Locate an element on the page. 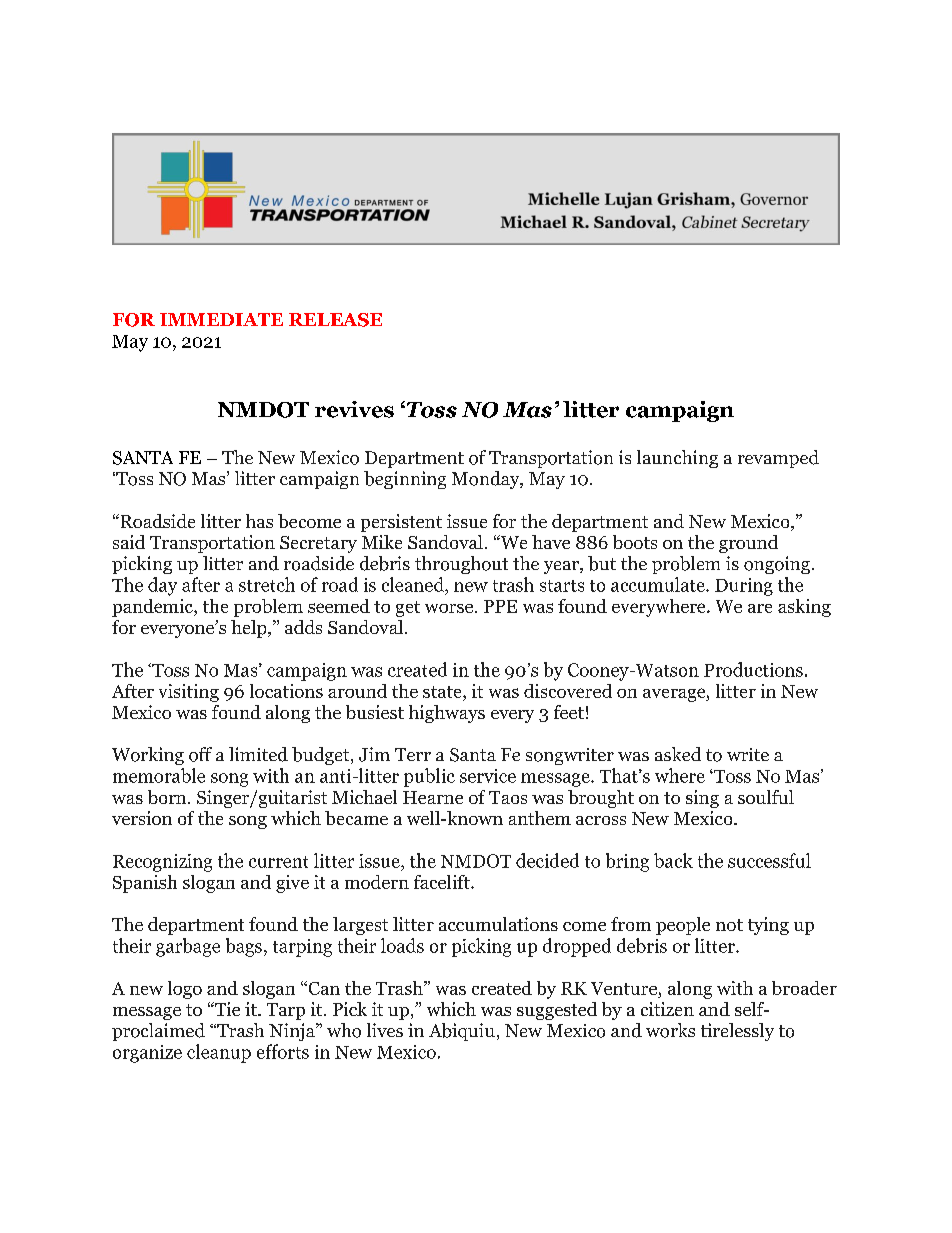  launching is located at coordinates (677, 459).
